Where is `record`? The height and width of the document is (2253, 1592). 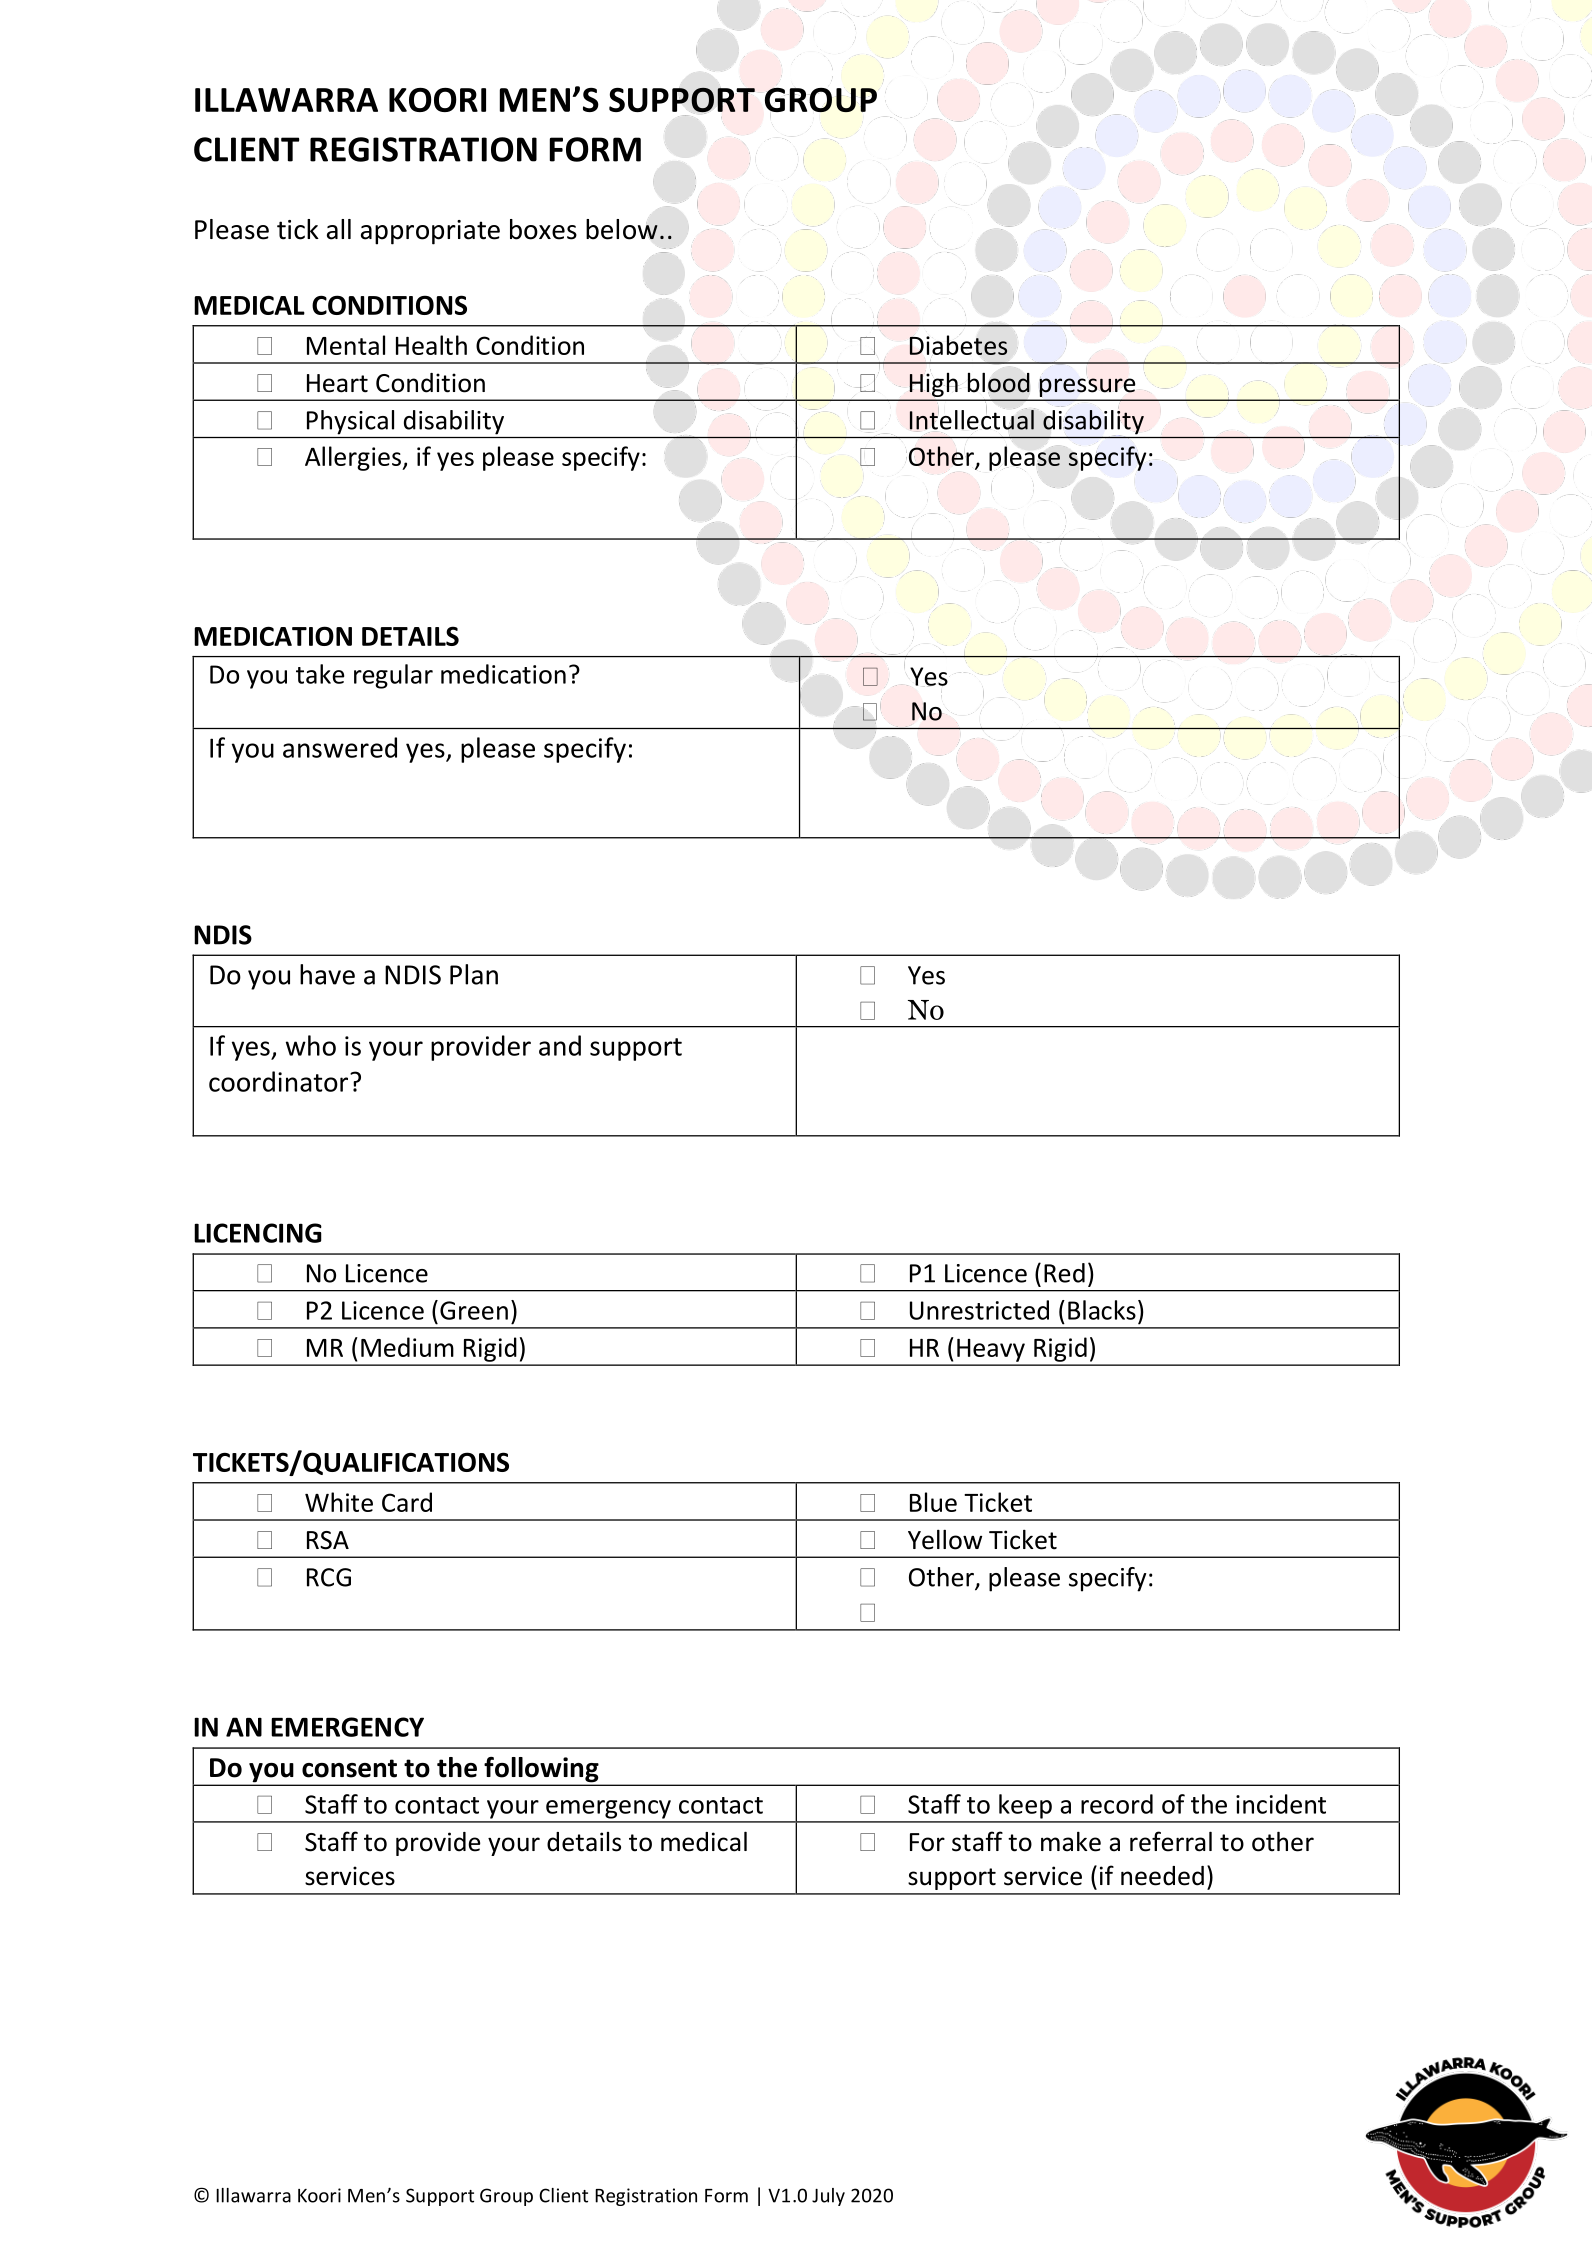 record is located at coordinates (1117, 1804).
